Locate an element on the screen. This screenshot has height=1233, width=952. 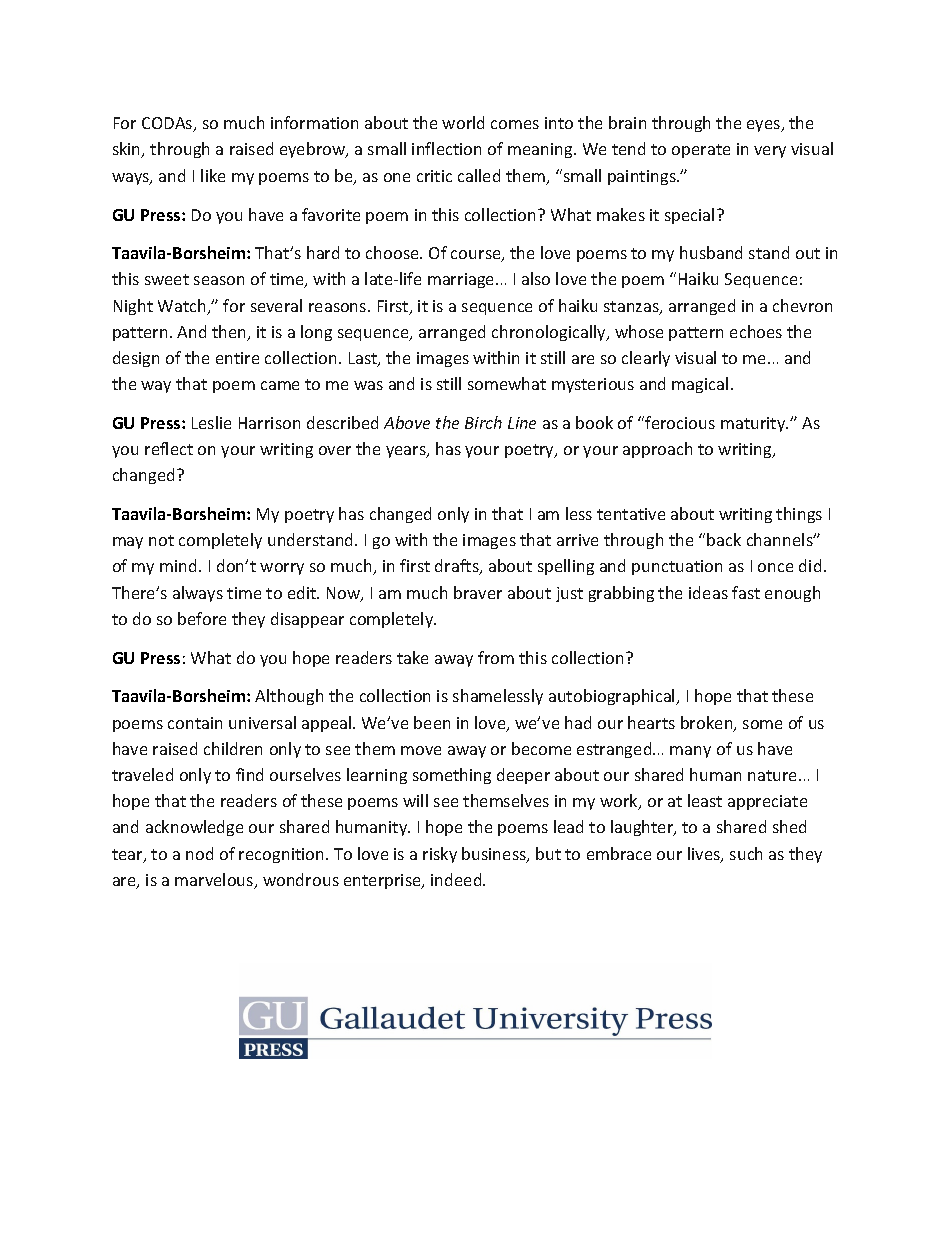
magical is located at coordinates (700, 385).
